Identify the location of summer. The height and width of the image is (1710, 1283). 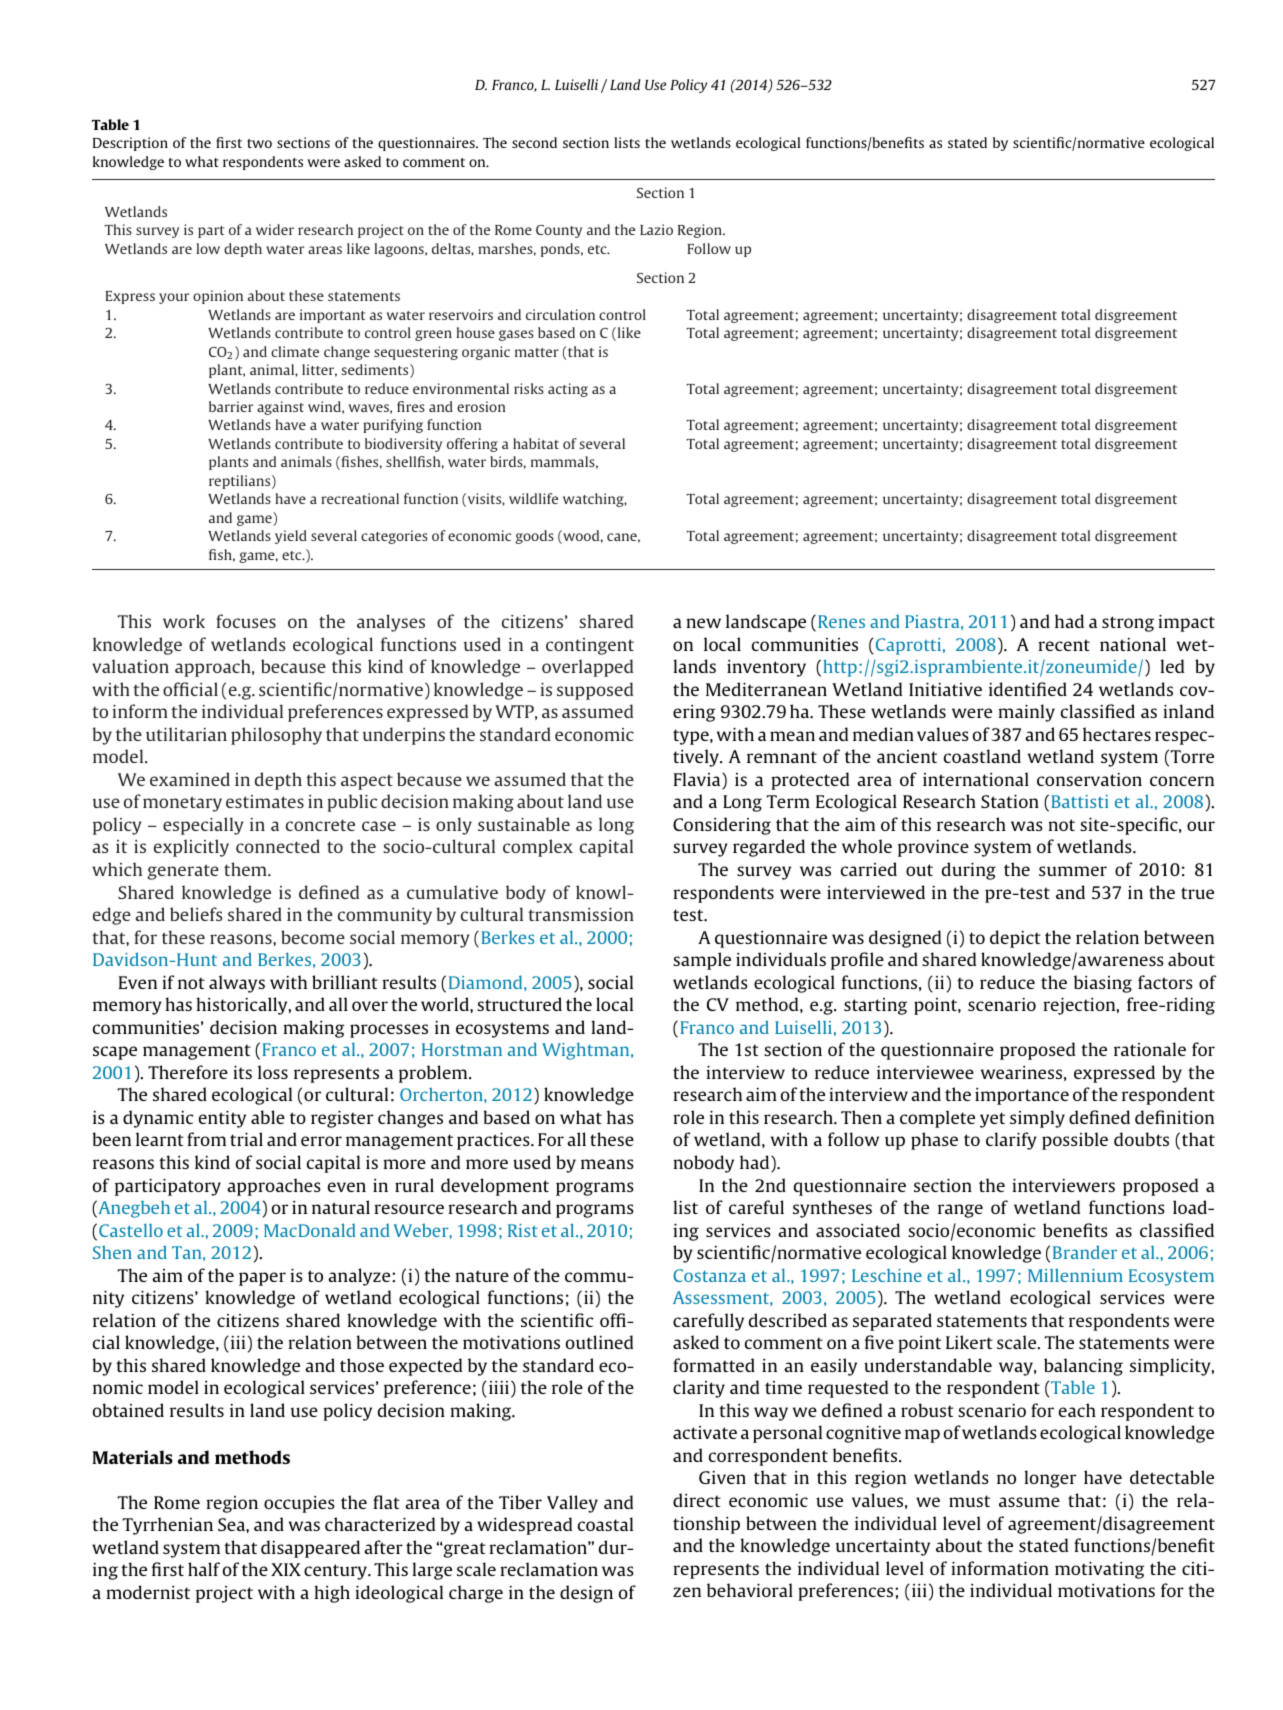
(1073, 871).
